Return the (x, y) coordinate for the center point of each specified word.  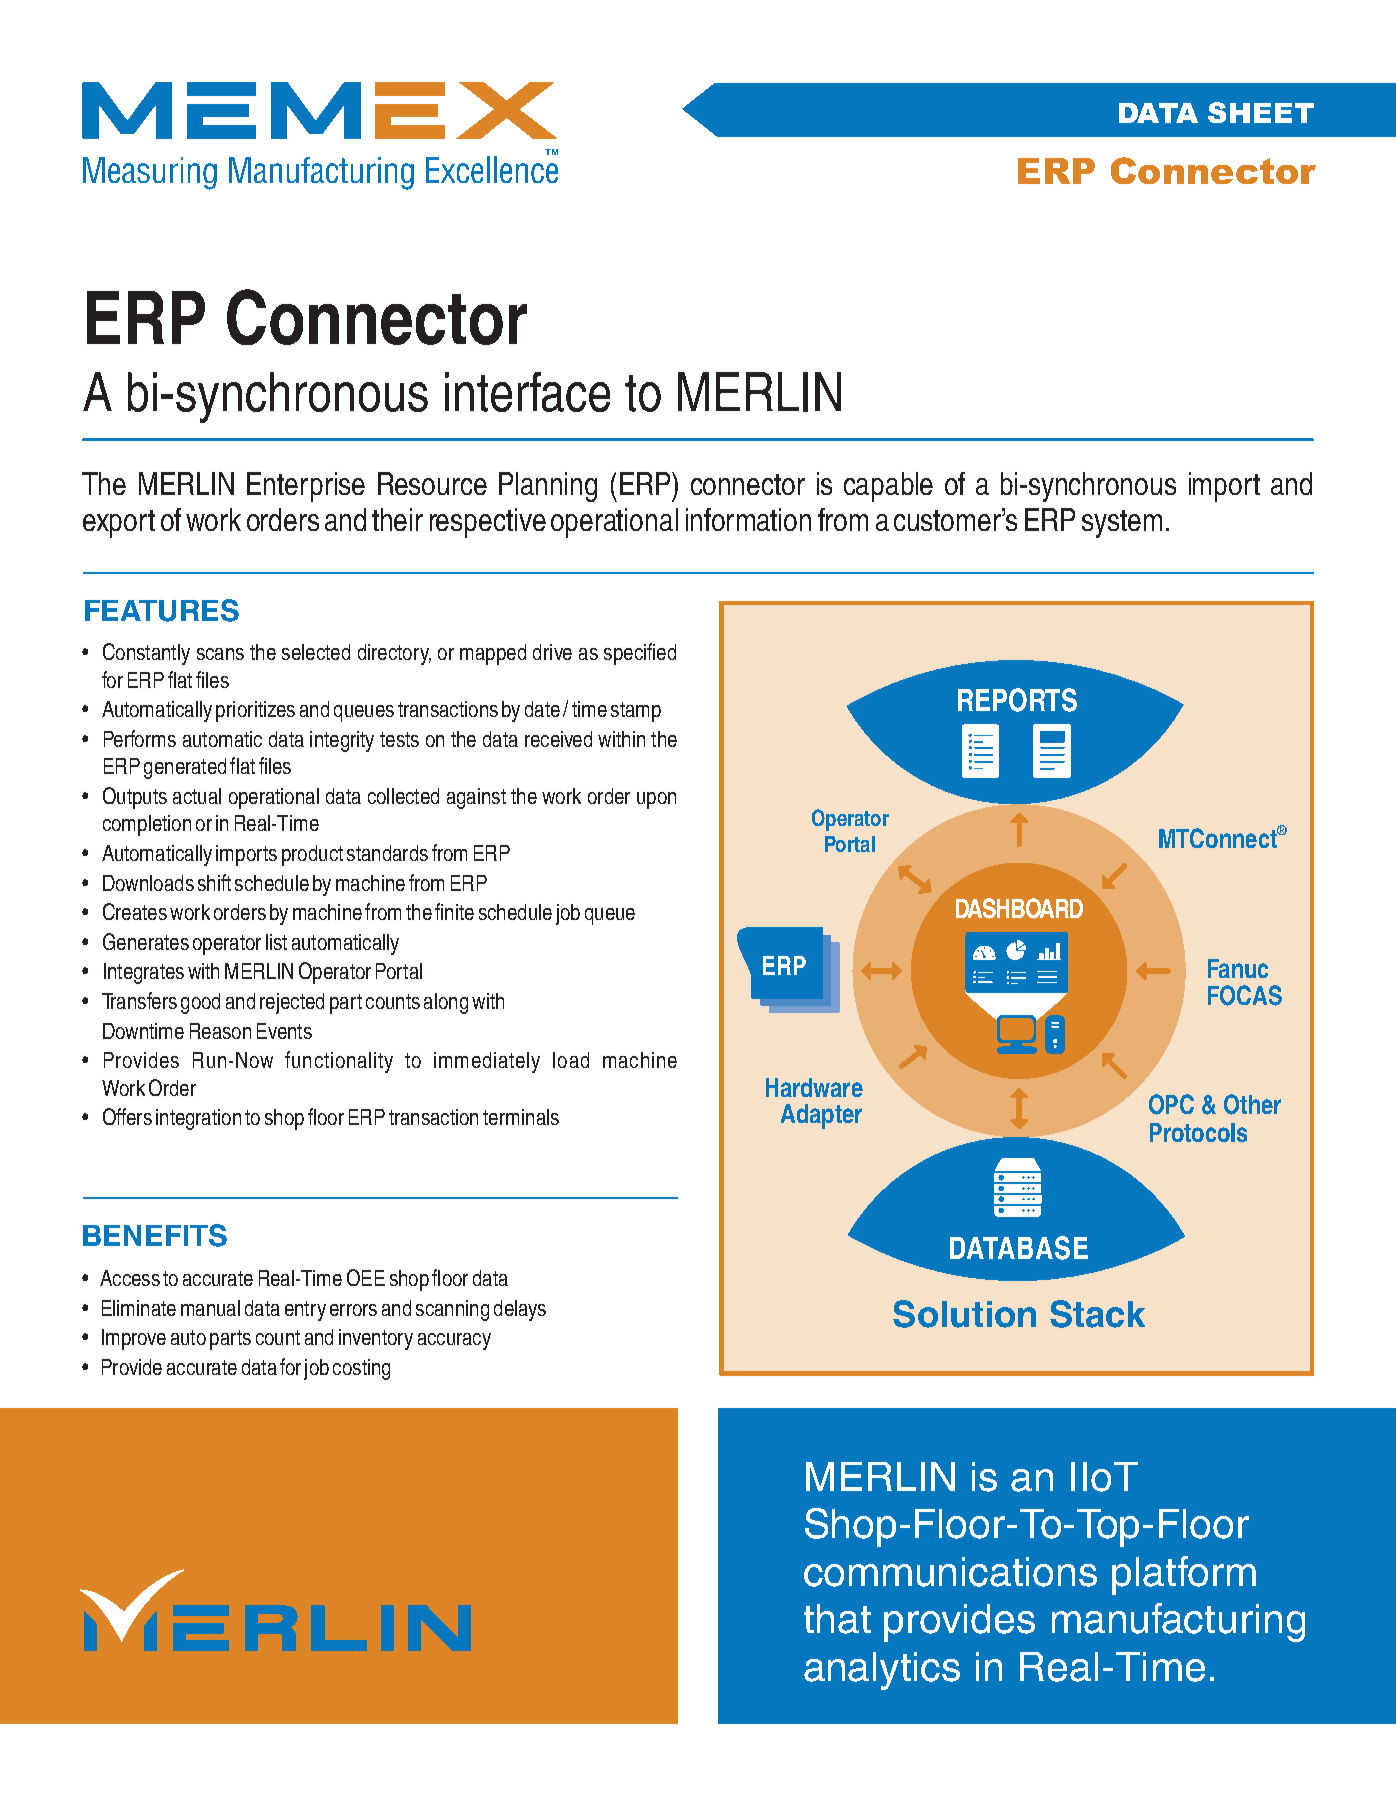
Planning (548, 487)
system (1122, 524)
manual (210, 1308)
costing (361, 1369)
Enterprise (306, 487)
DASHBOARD (1019, 908)
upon (656, 800)
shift (214, 882)
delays (520, 1310)
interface (527, 392)
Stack (1097, 1314)
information (748, 519)
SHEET (1261, 112)
